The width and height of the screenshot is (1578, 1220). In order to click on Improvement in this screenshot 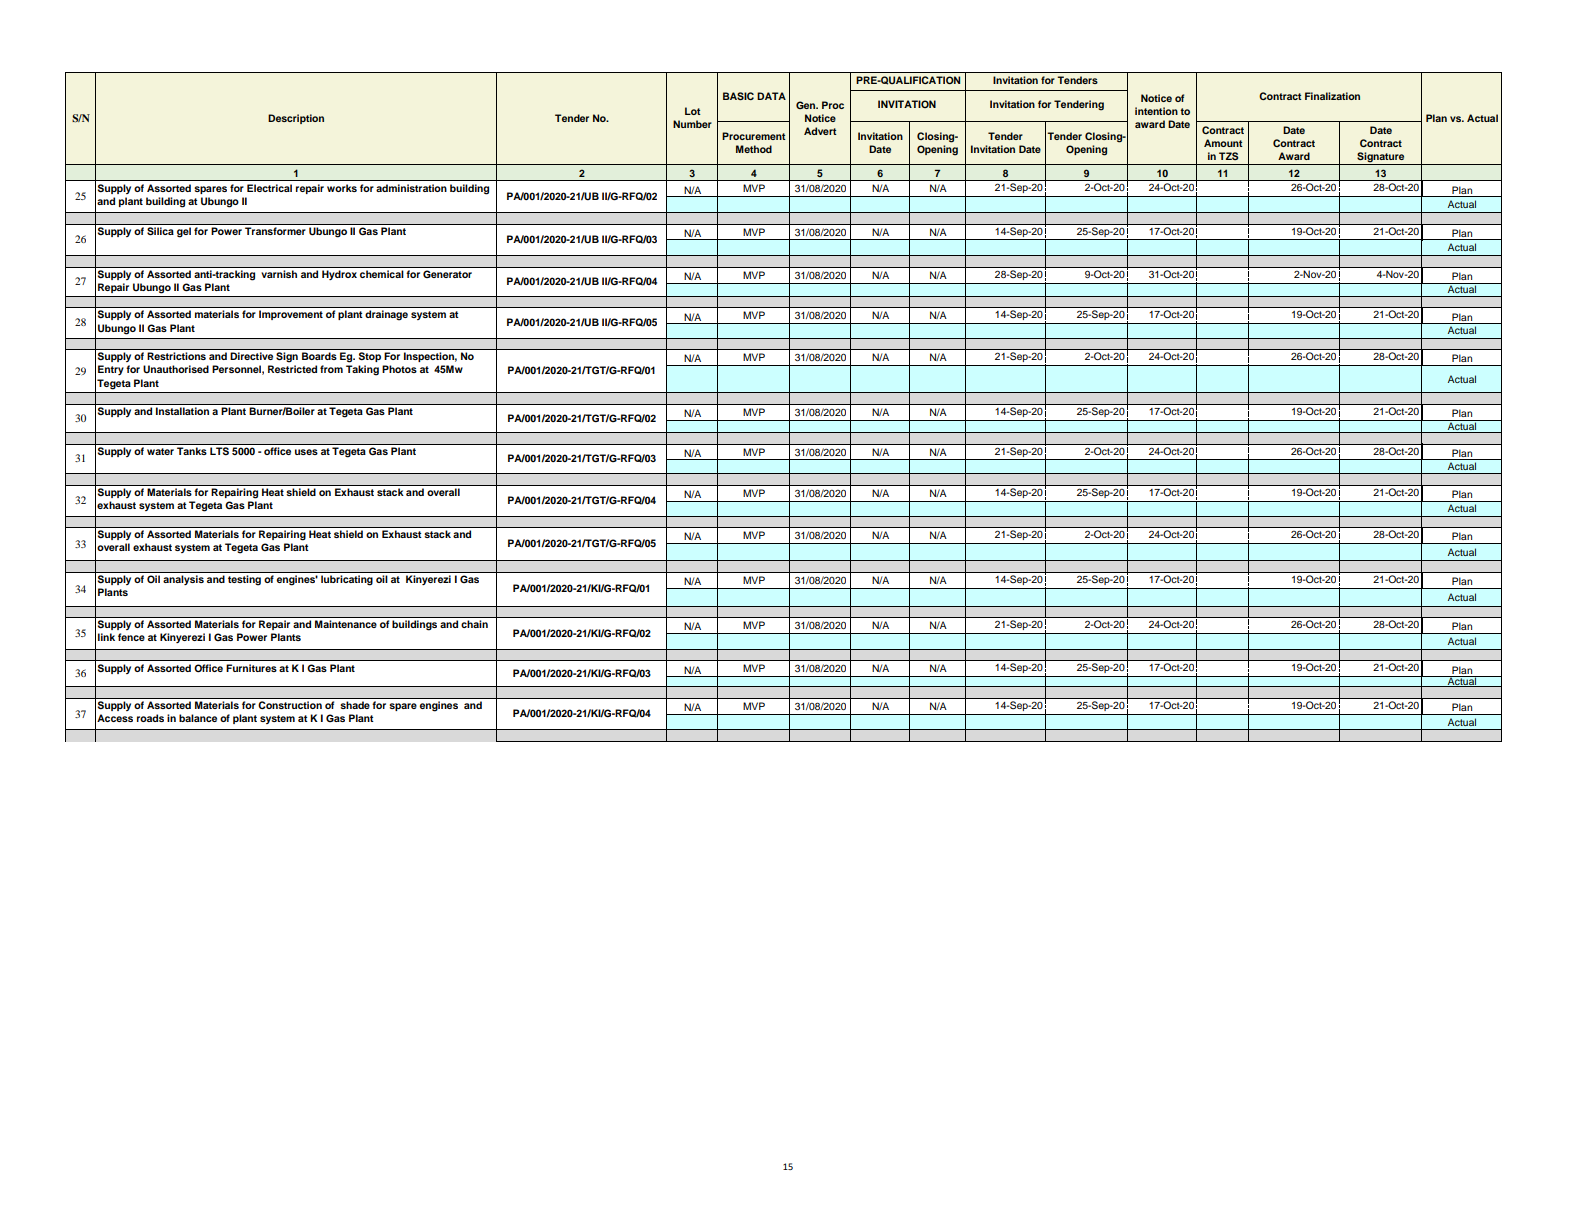, I will do `click(291, 315)`.
